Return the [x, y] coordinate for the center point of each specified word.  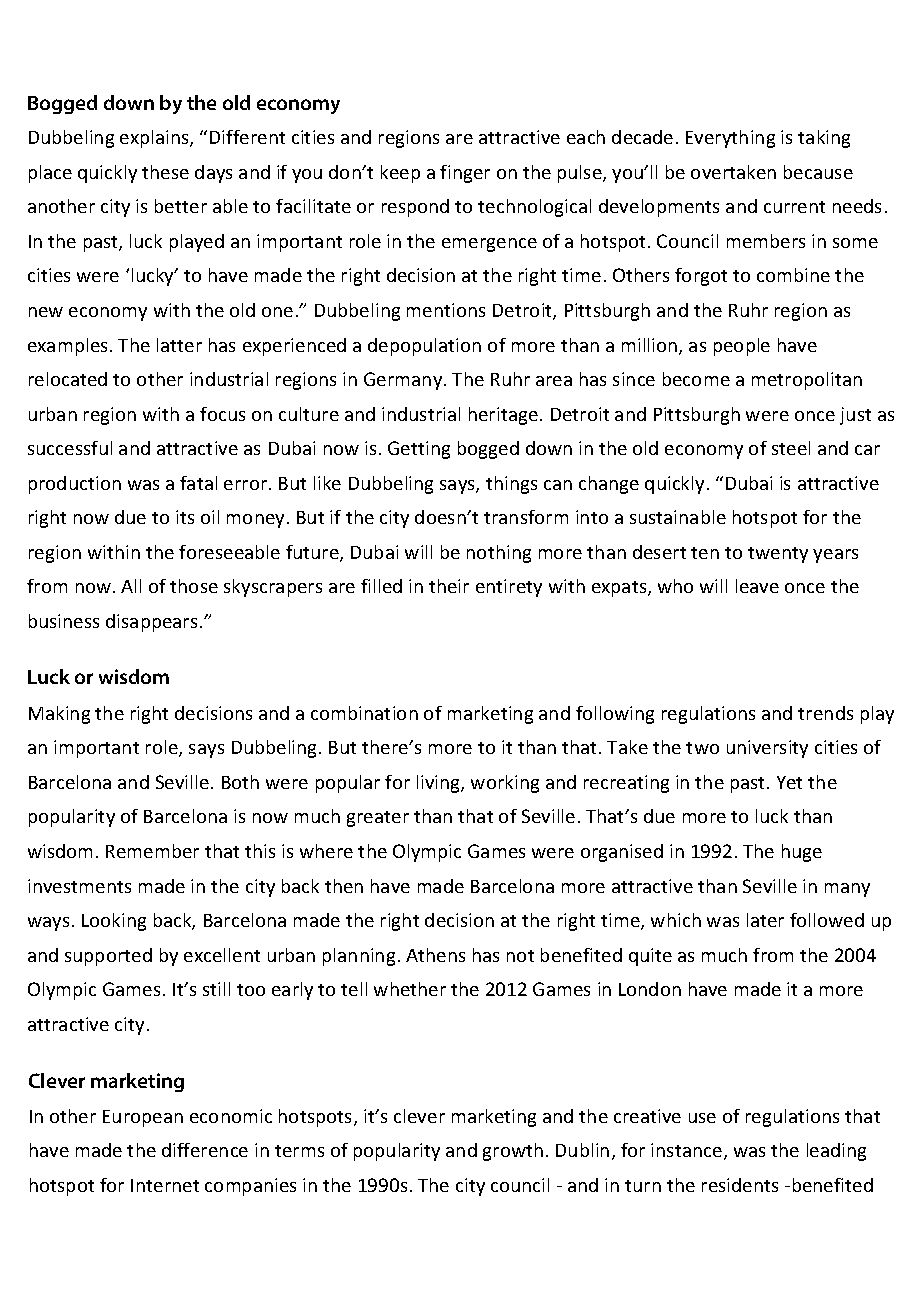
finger [465, 174]
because [818, 172]
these [165, 172]
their [449, 586]
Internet [165, 1185]
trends [825, 713]
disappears [151, 623]
